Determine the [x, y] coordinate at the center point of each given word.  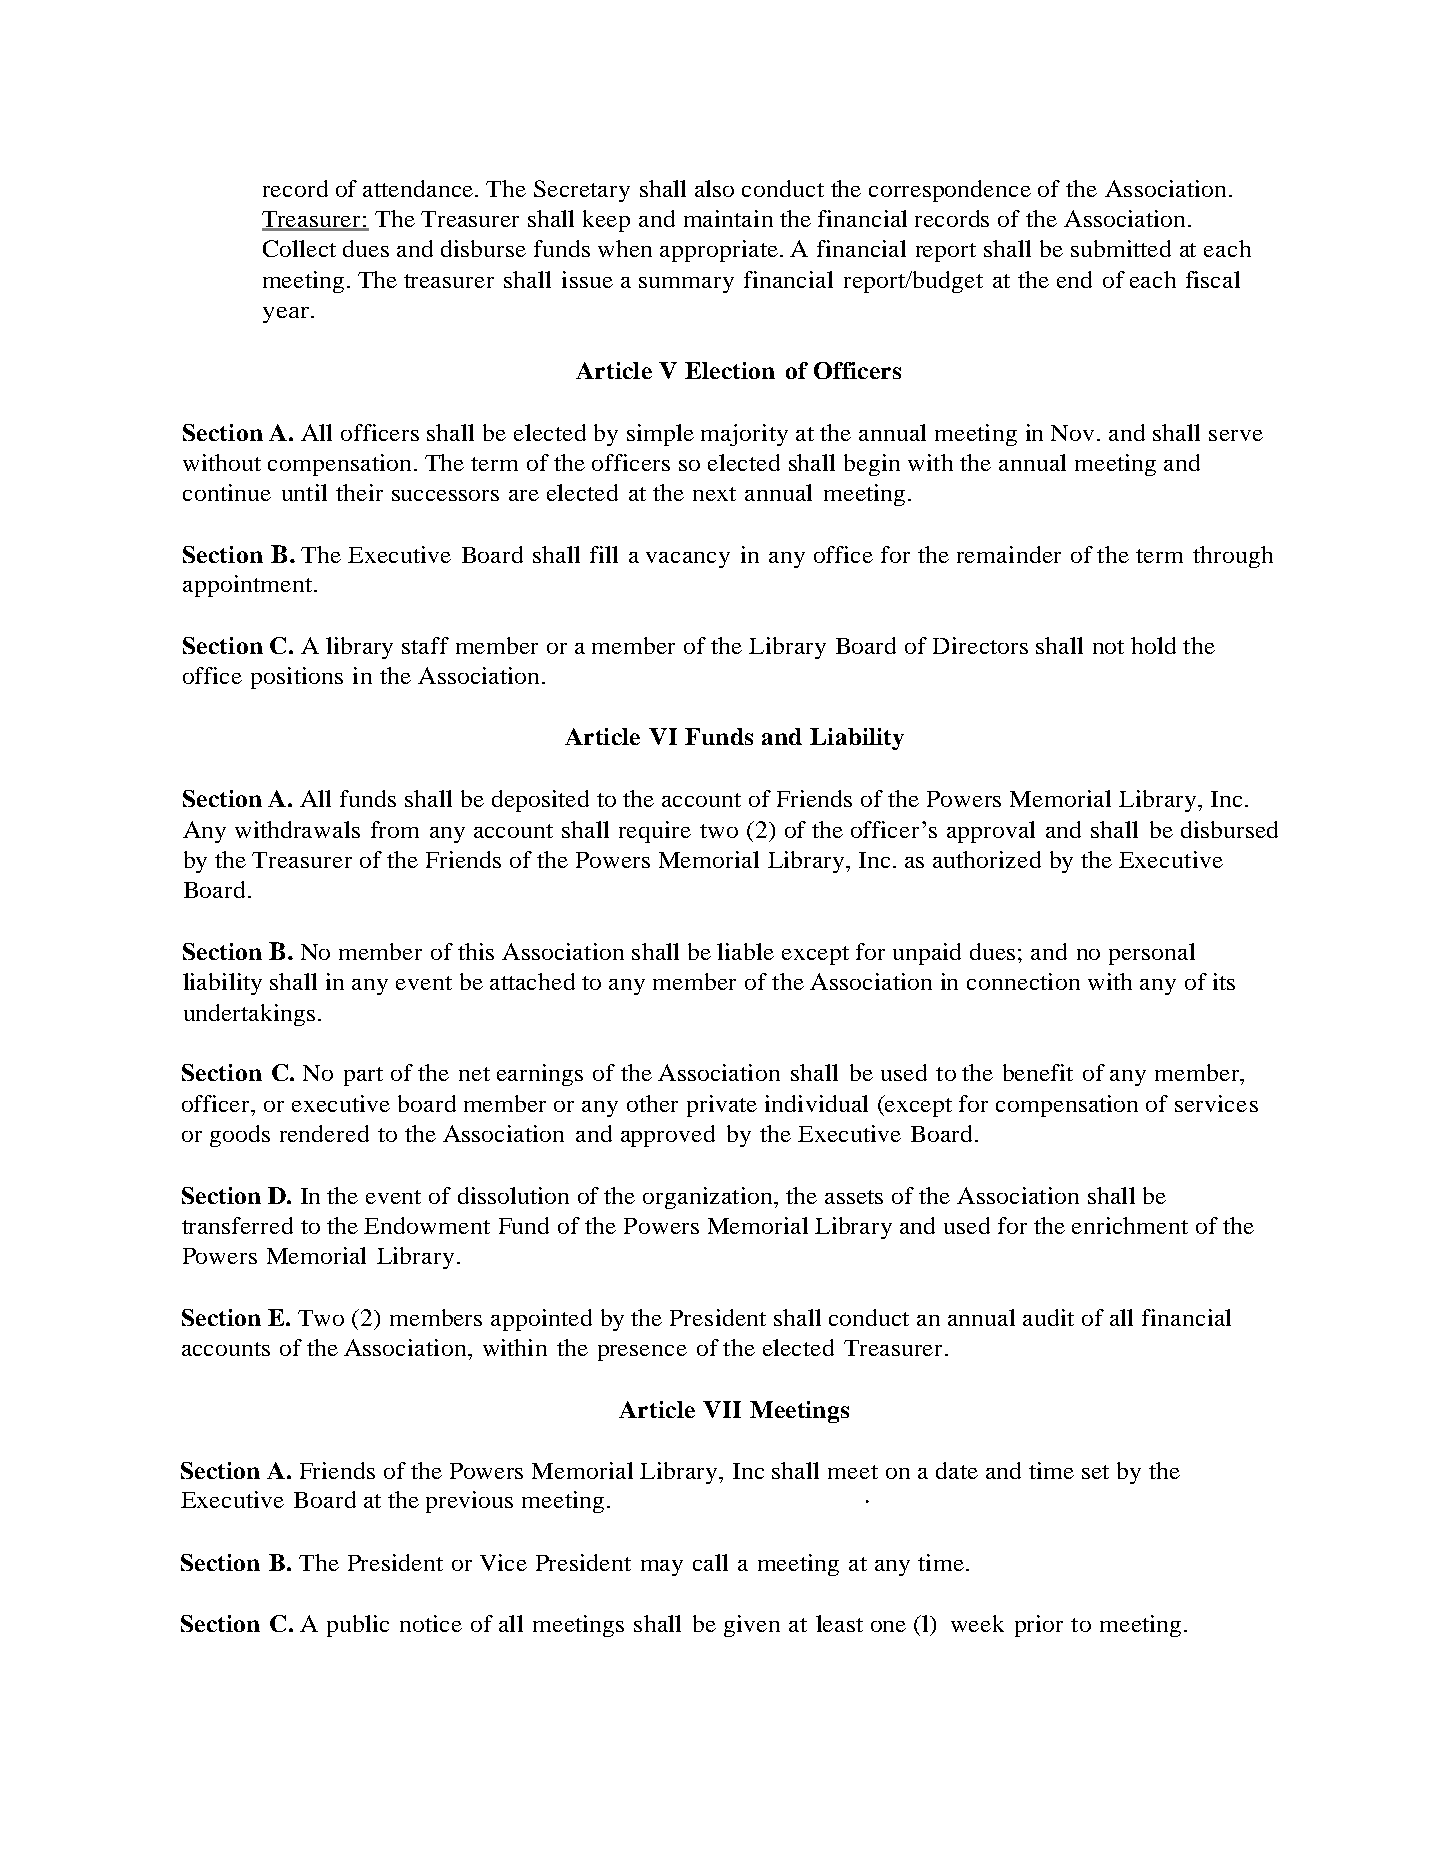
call [710, 1562]
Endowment [427, 1225]
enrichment [1130, 1225]
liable [745, 951]
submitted [1121, 248]
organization [709, 1198]
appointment [247, 586]
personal [1152, 954]
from [395, 829]
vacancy [688, 560]
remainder [1009, 554]
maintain [728, 218]
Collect [299, 248]
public [358, 1626]
